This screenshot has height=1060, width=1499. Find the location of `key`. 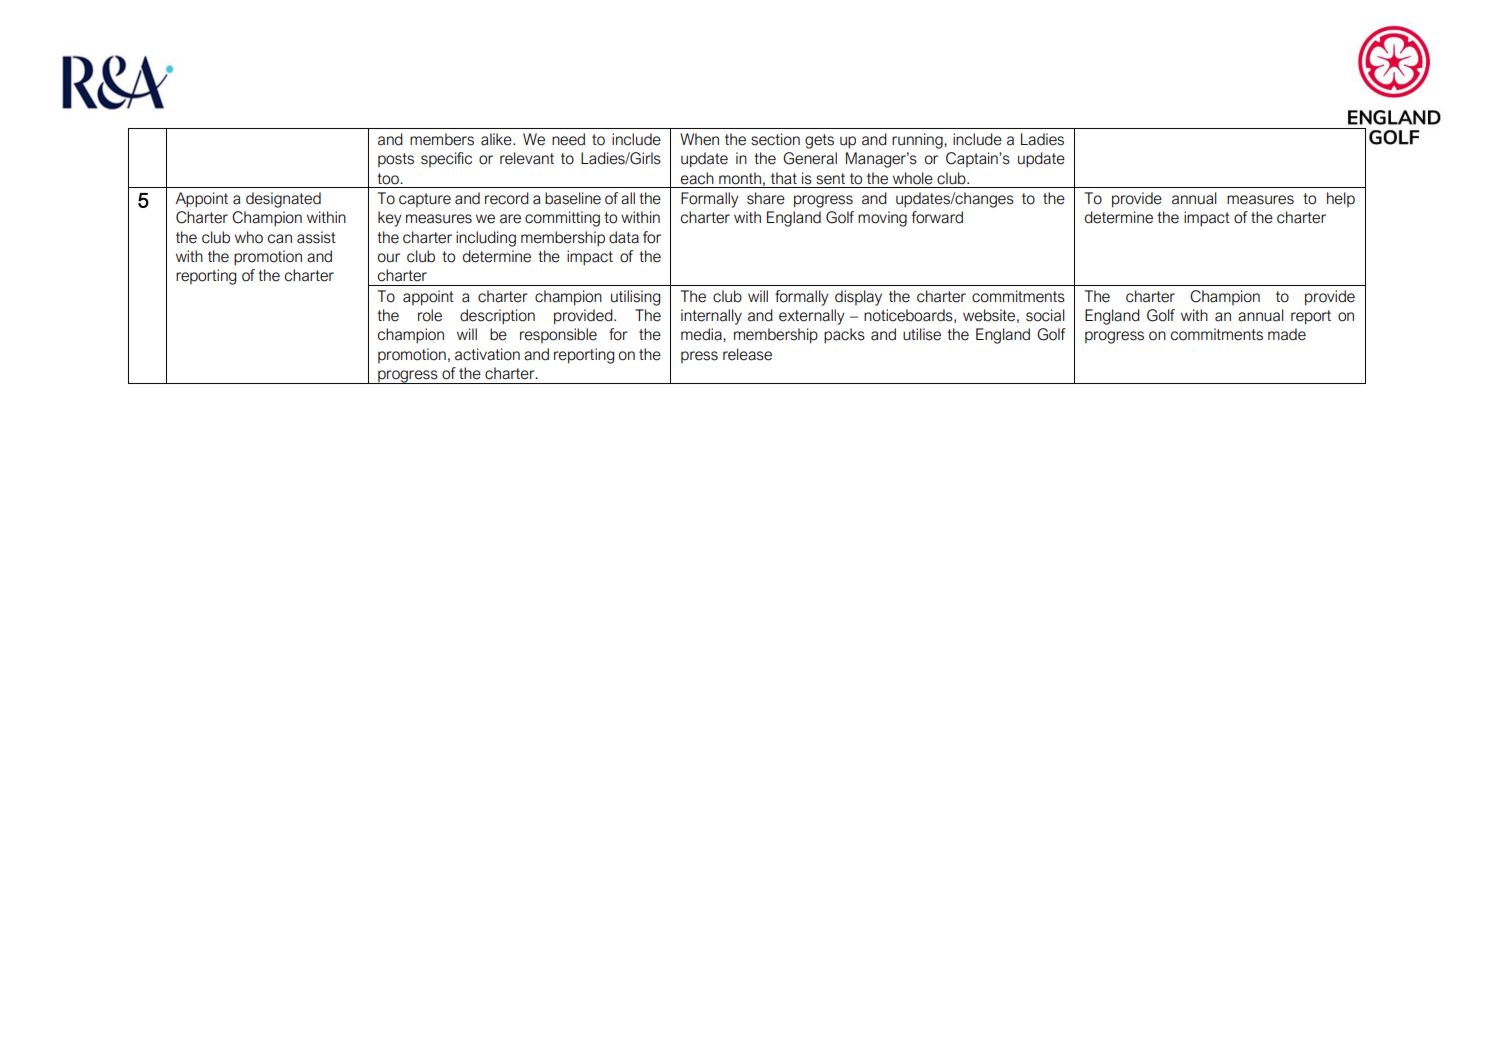

key is located at coordinates (390, 219).
